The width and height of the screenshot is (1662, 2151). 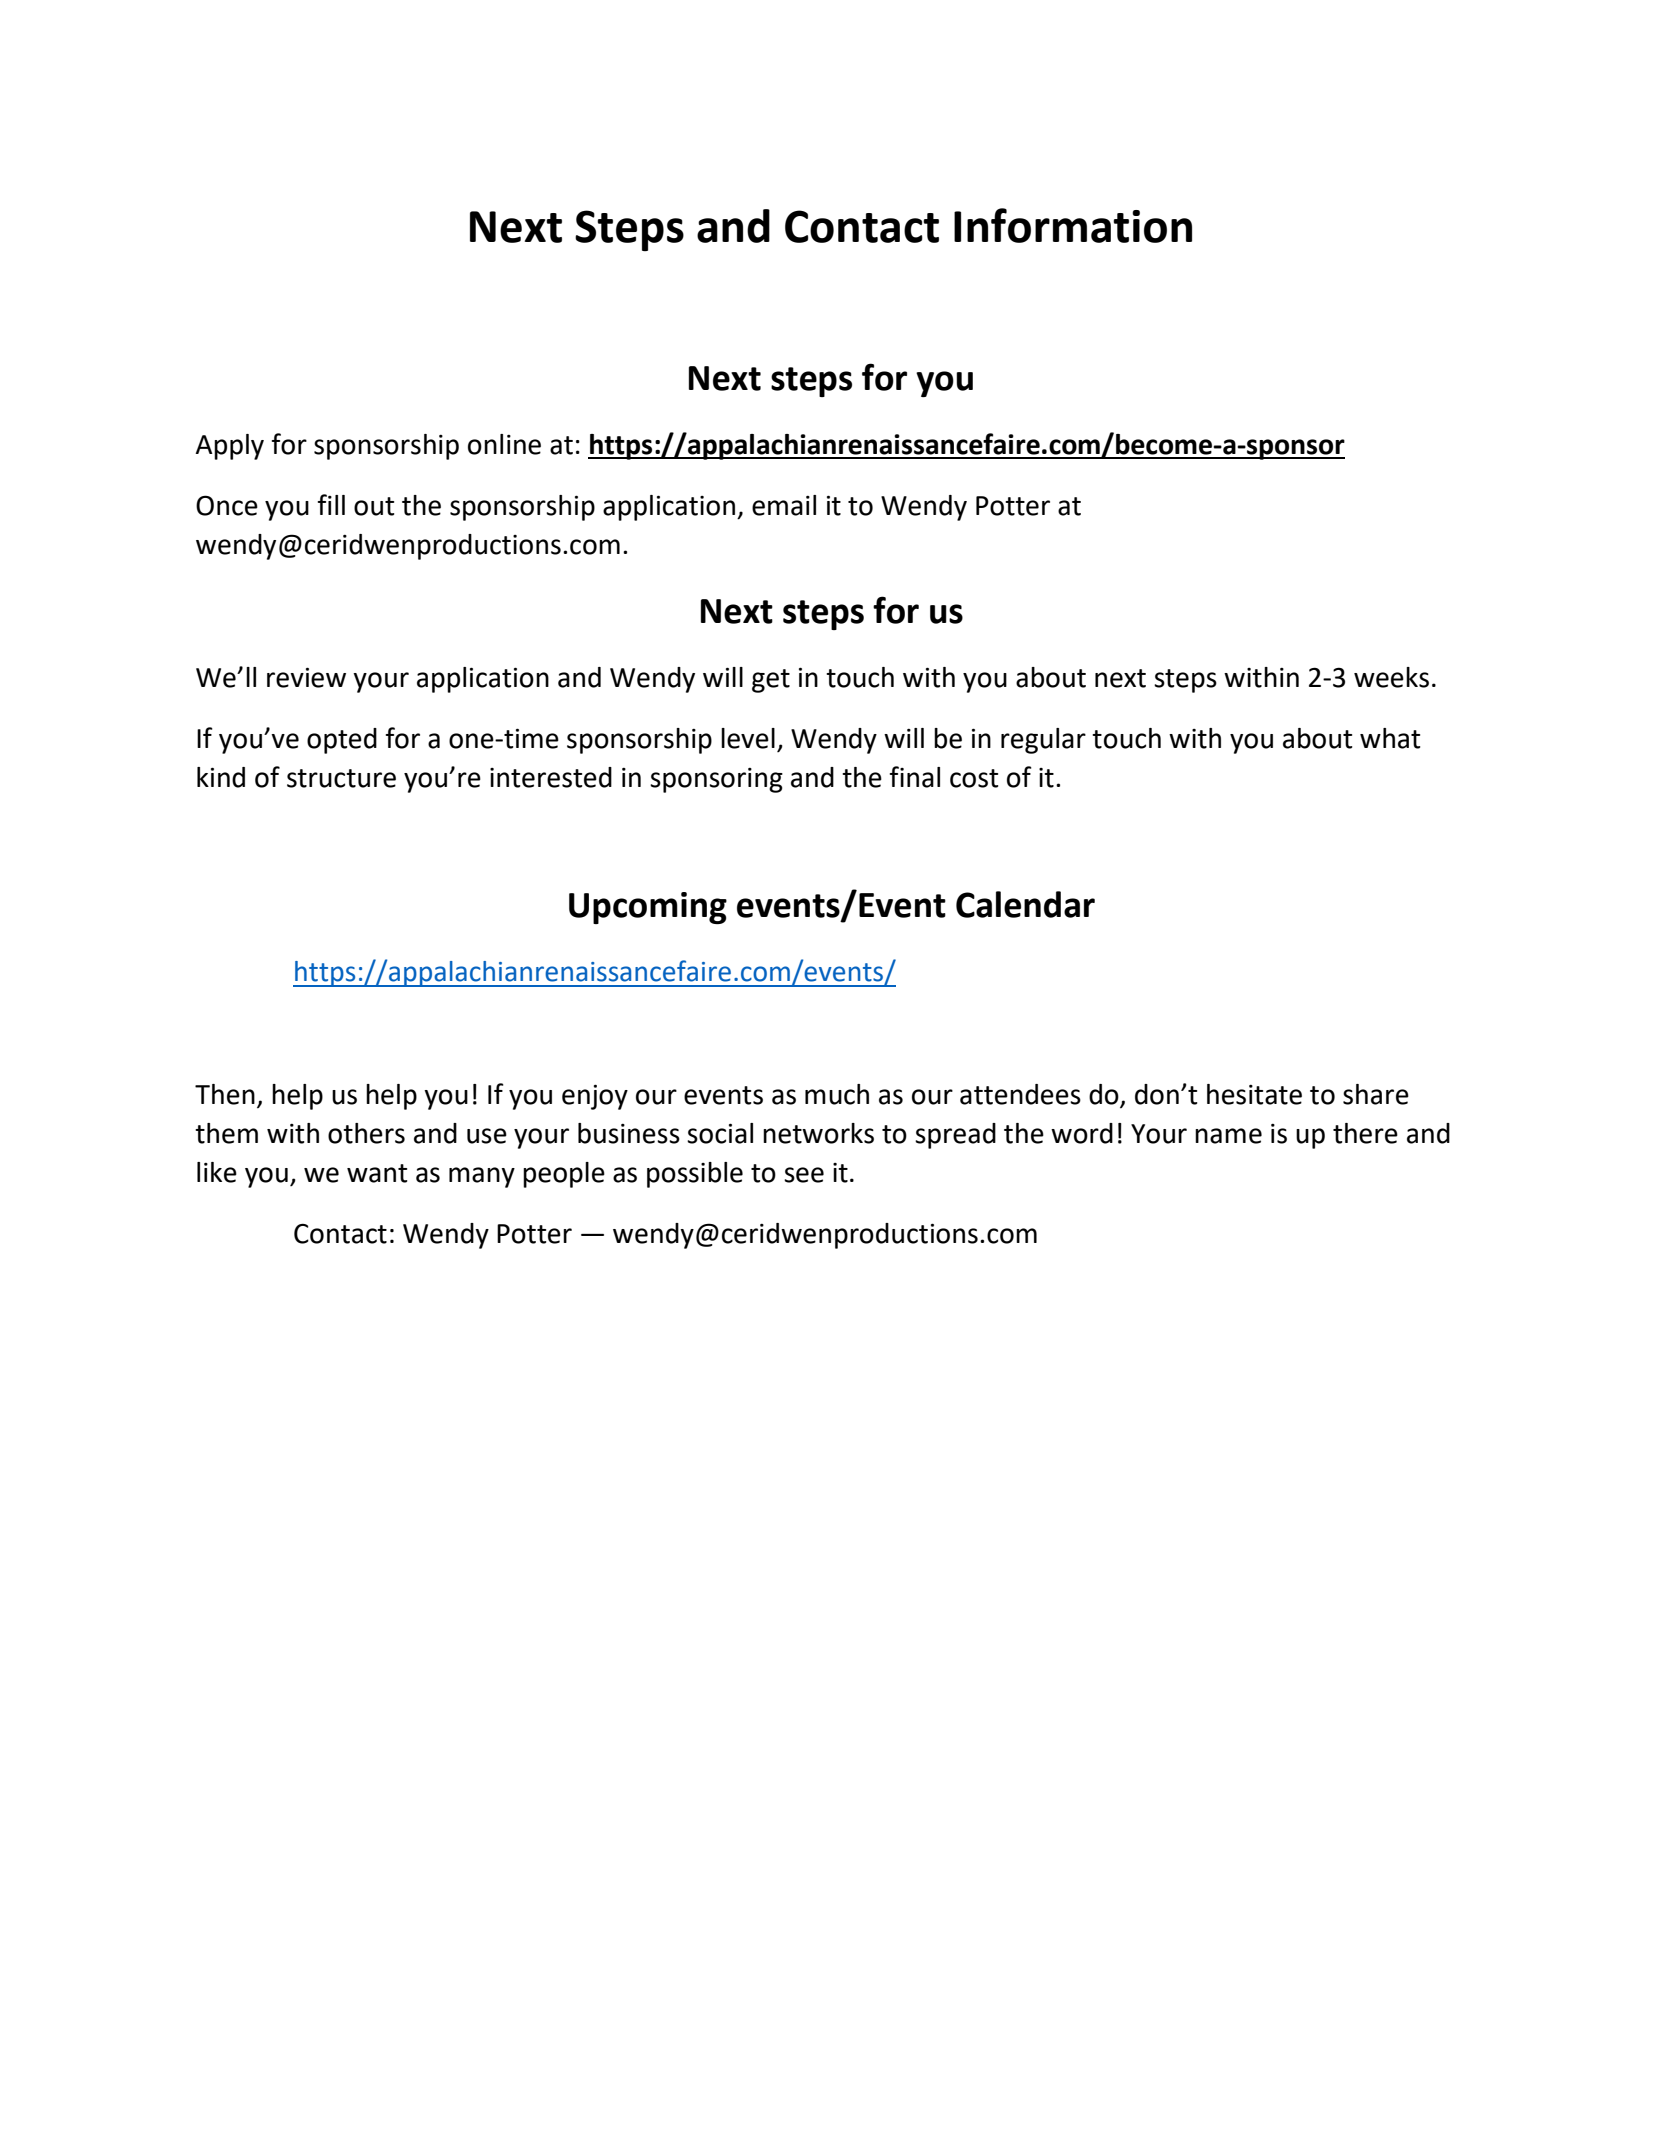 I want to click on get, so click(x=771, y=681).
